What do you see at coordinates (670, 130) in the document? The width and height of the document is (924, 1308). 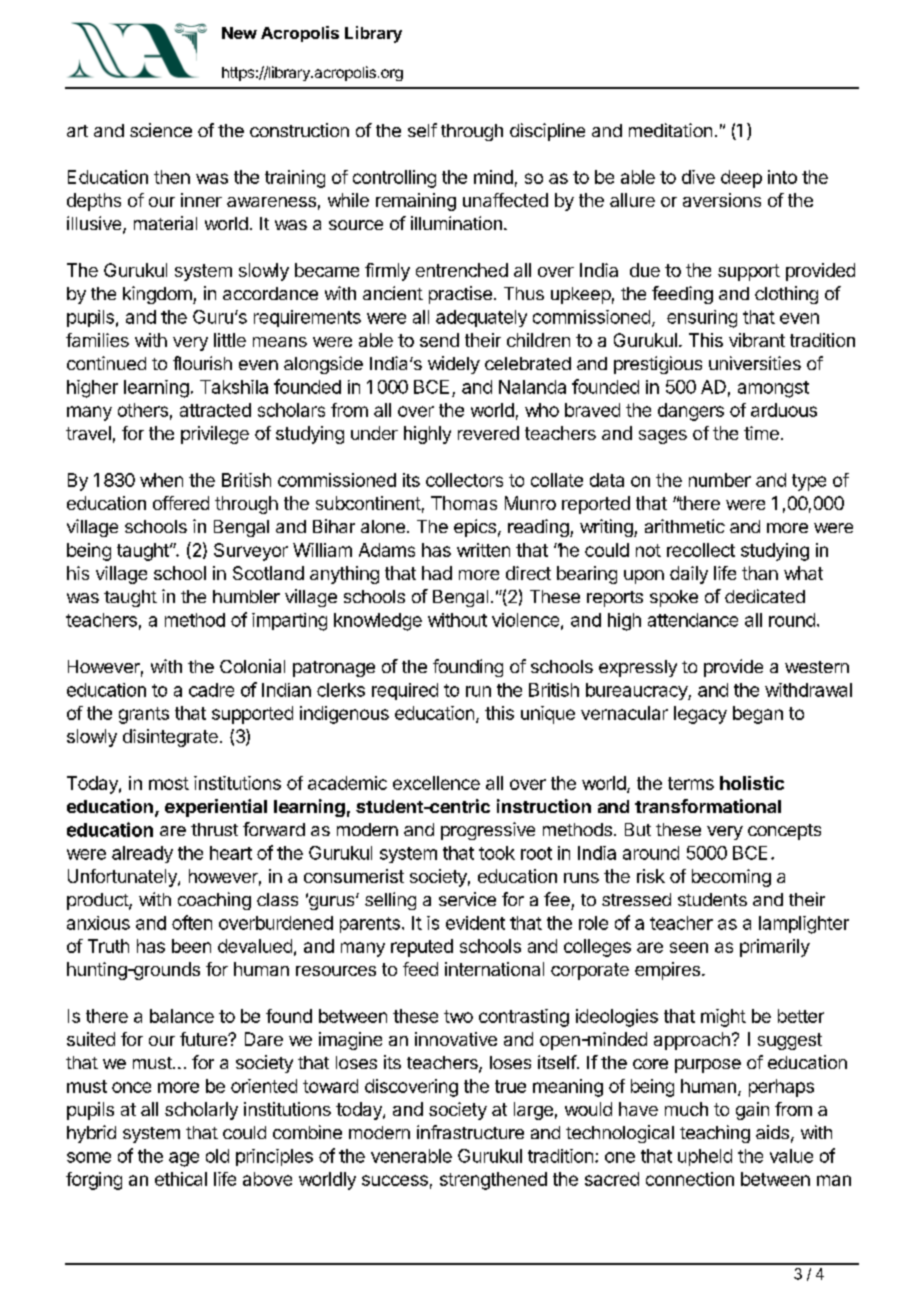 I see `meditation` at bounding box center [670, 130].
